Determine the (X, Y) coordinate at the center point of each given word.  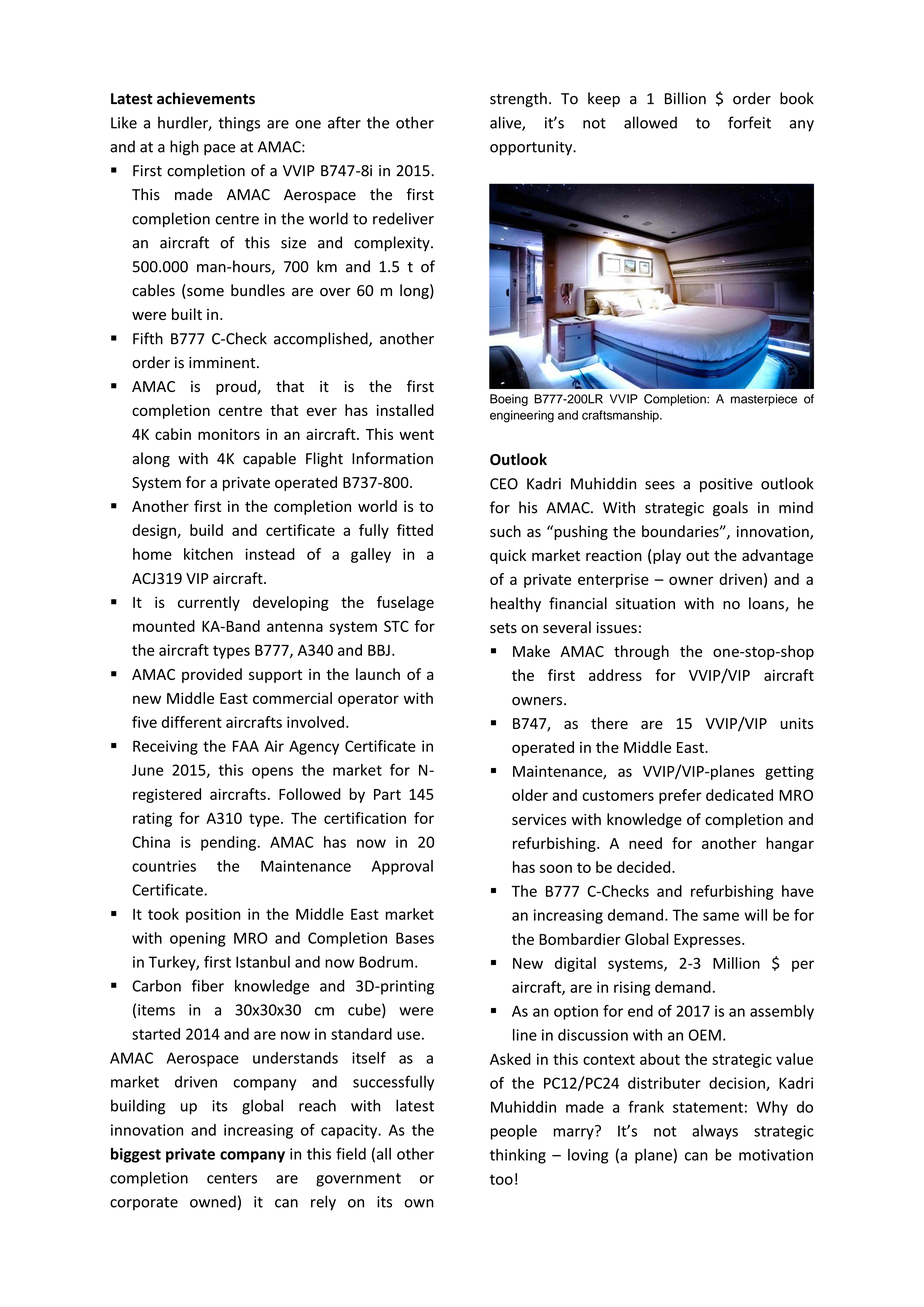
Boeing (509, 400)
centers (232, 1178)
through (641, 652)
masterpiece (764, 400)
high (184, 148)
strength (518, 99)
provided (212, 675)
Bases (415, 938)
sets (503, 628)
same (721, 916)
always (715, 1132)
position (213, 915)
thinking (518, 1156)
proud (236, 387)
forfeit (749, 122)
